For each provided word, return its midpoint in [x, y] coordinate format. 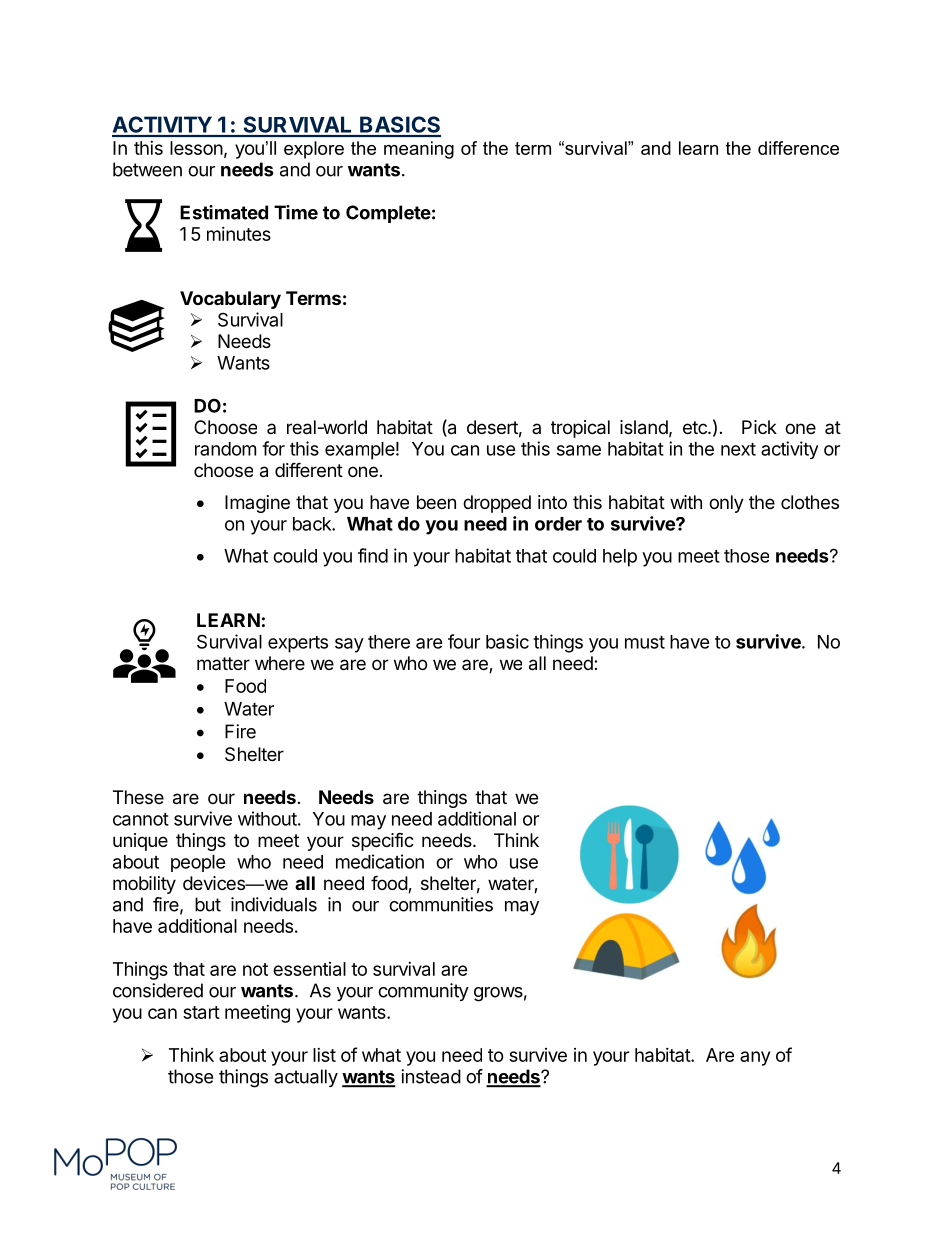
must [645, 642]
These [138, 797]
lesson [196, 148]
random [225, 449]
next [738, 449]
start [201, 1012]
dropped [497, 504]
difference [798, 148]
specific [383, 841]
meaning [419, 150]
